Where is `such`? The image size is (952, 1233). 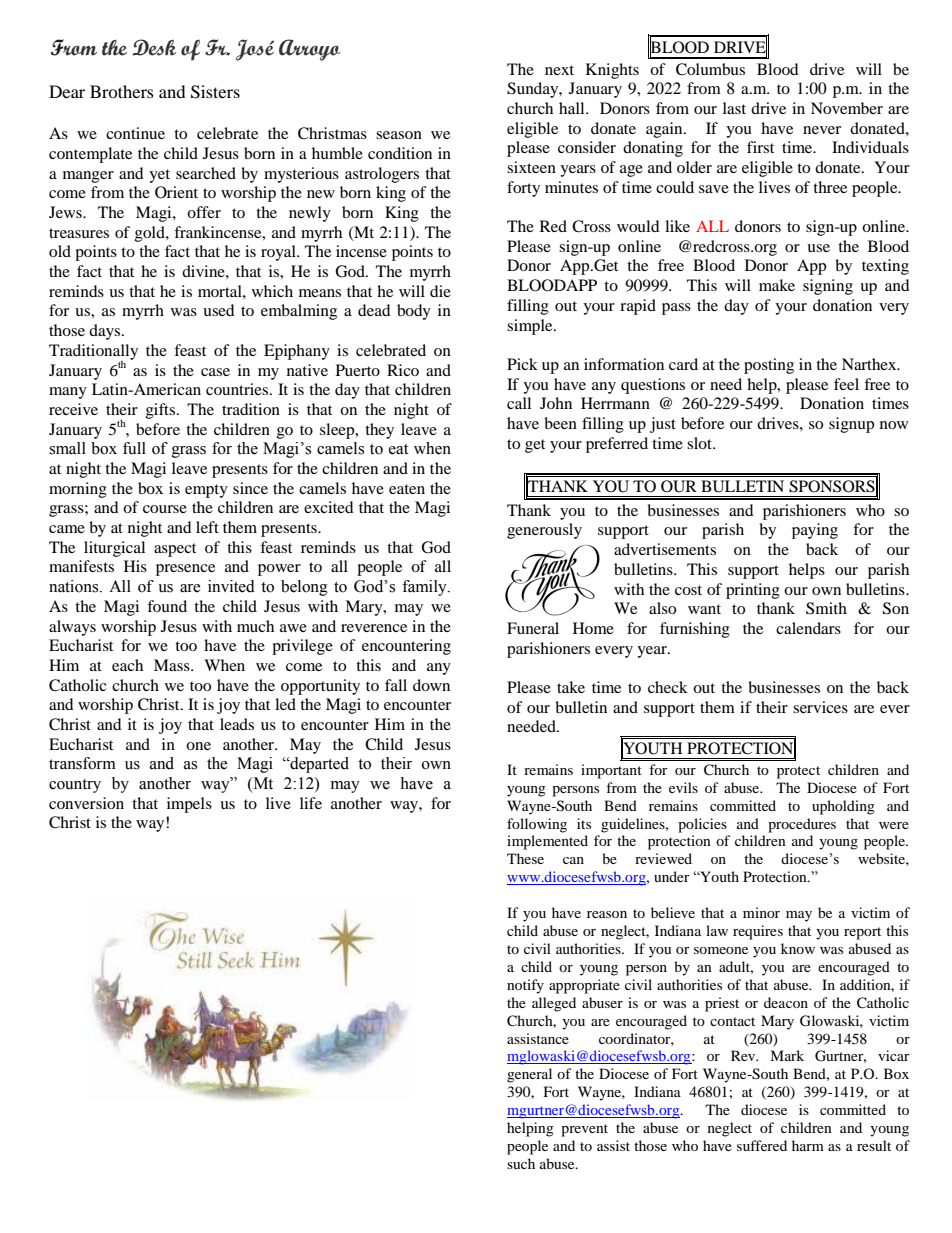
such is located at coordinates (521, 1163).
